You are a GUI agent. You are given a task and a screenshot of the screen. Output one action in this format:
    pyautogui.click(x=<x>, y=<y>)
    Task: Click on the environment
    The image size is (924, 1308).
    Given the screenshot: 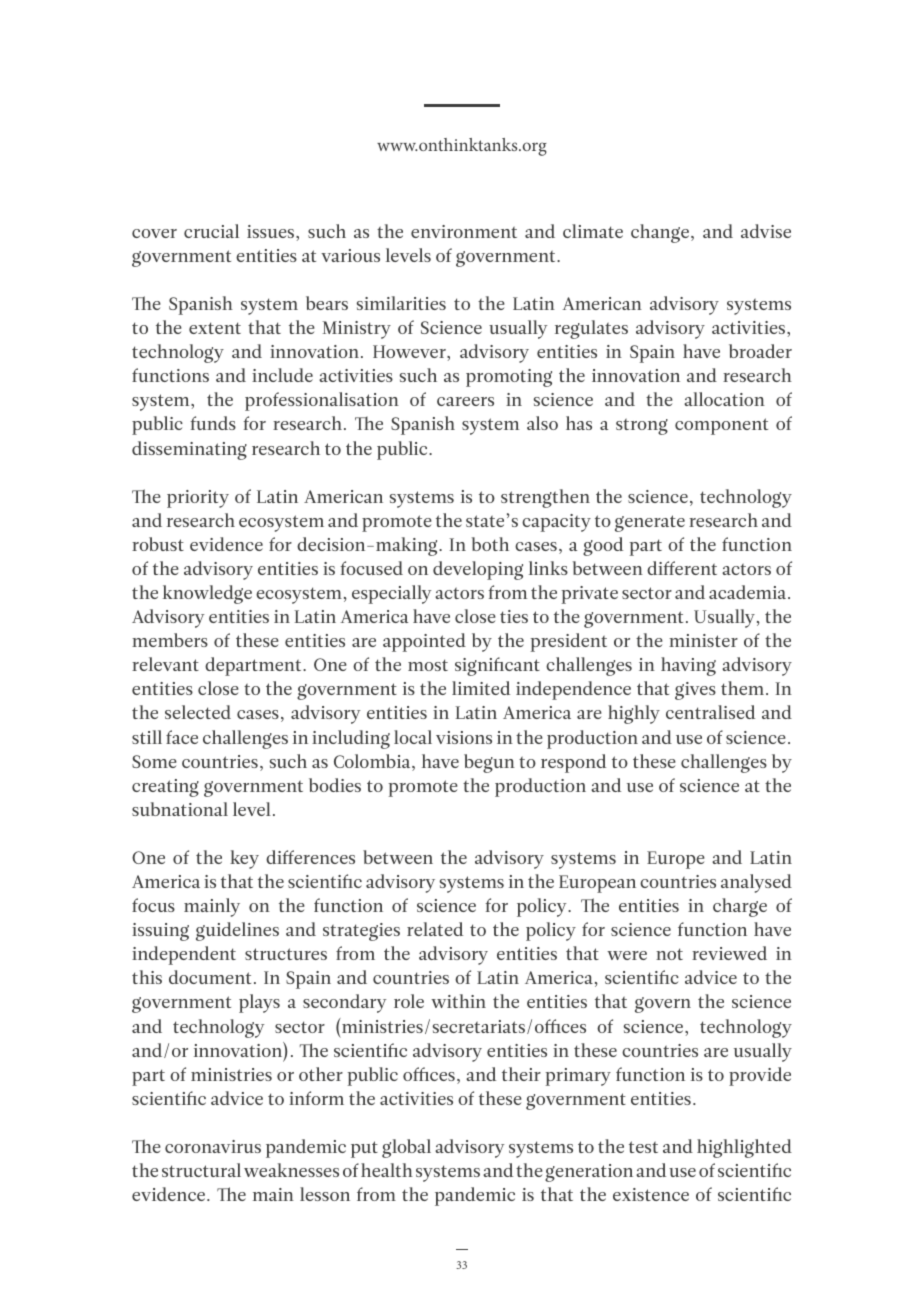 What is the action you would take?
    pyautogui.click(x=464, y=231)
